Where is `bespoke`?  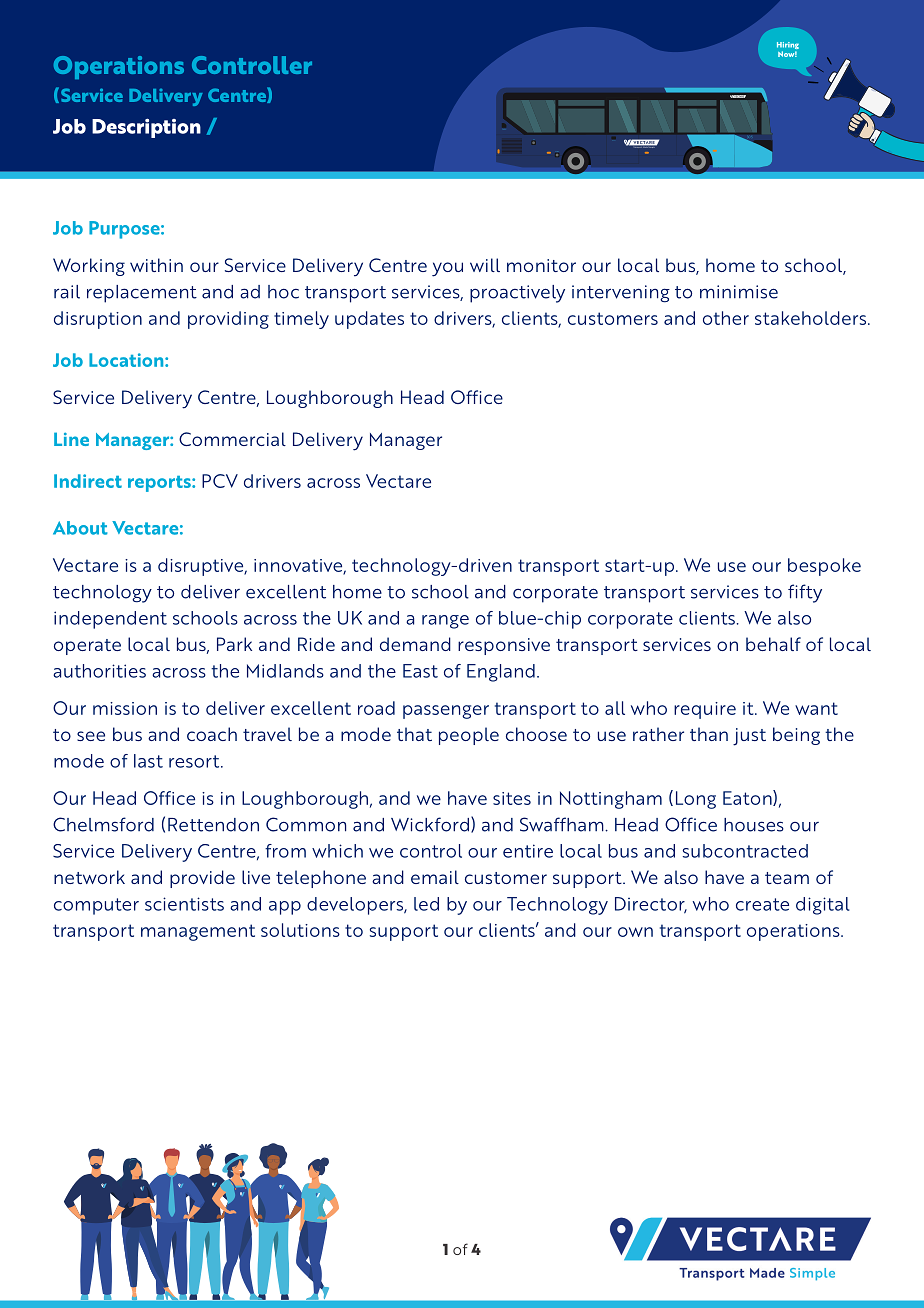 bespoke is located at coordinates (824, 567).
